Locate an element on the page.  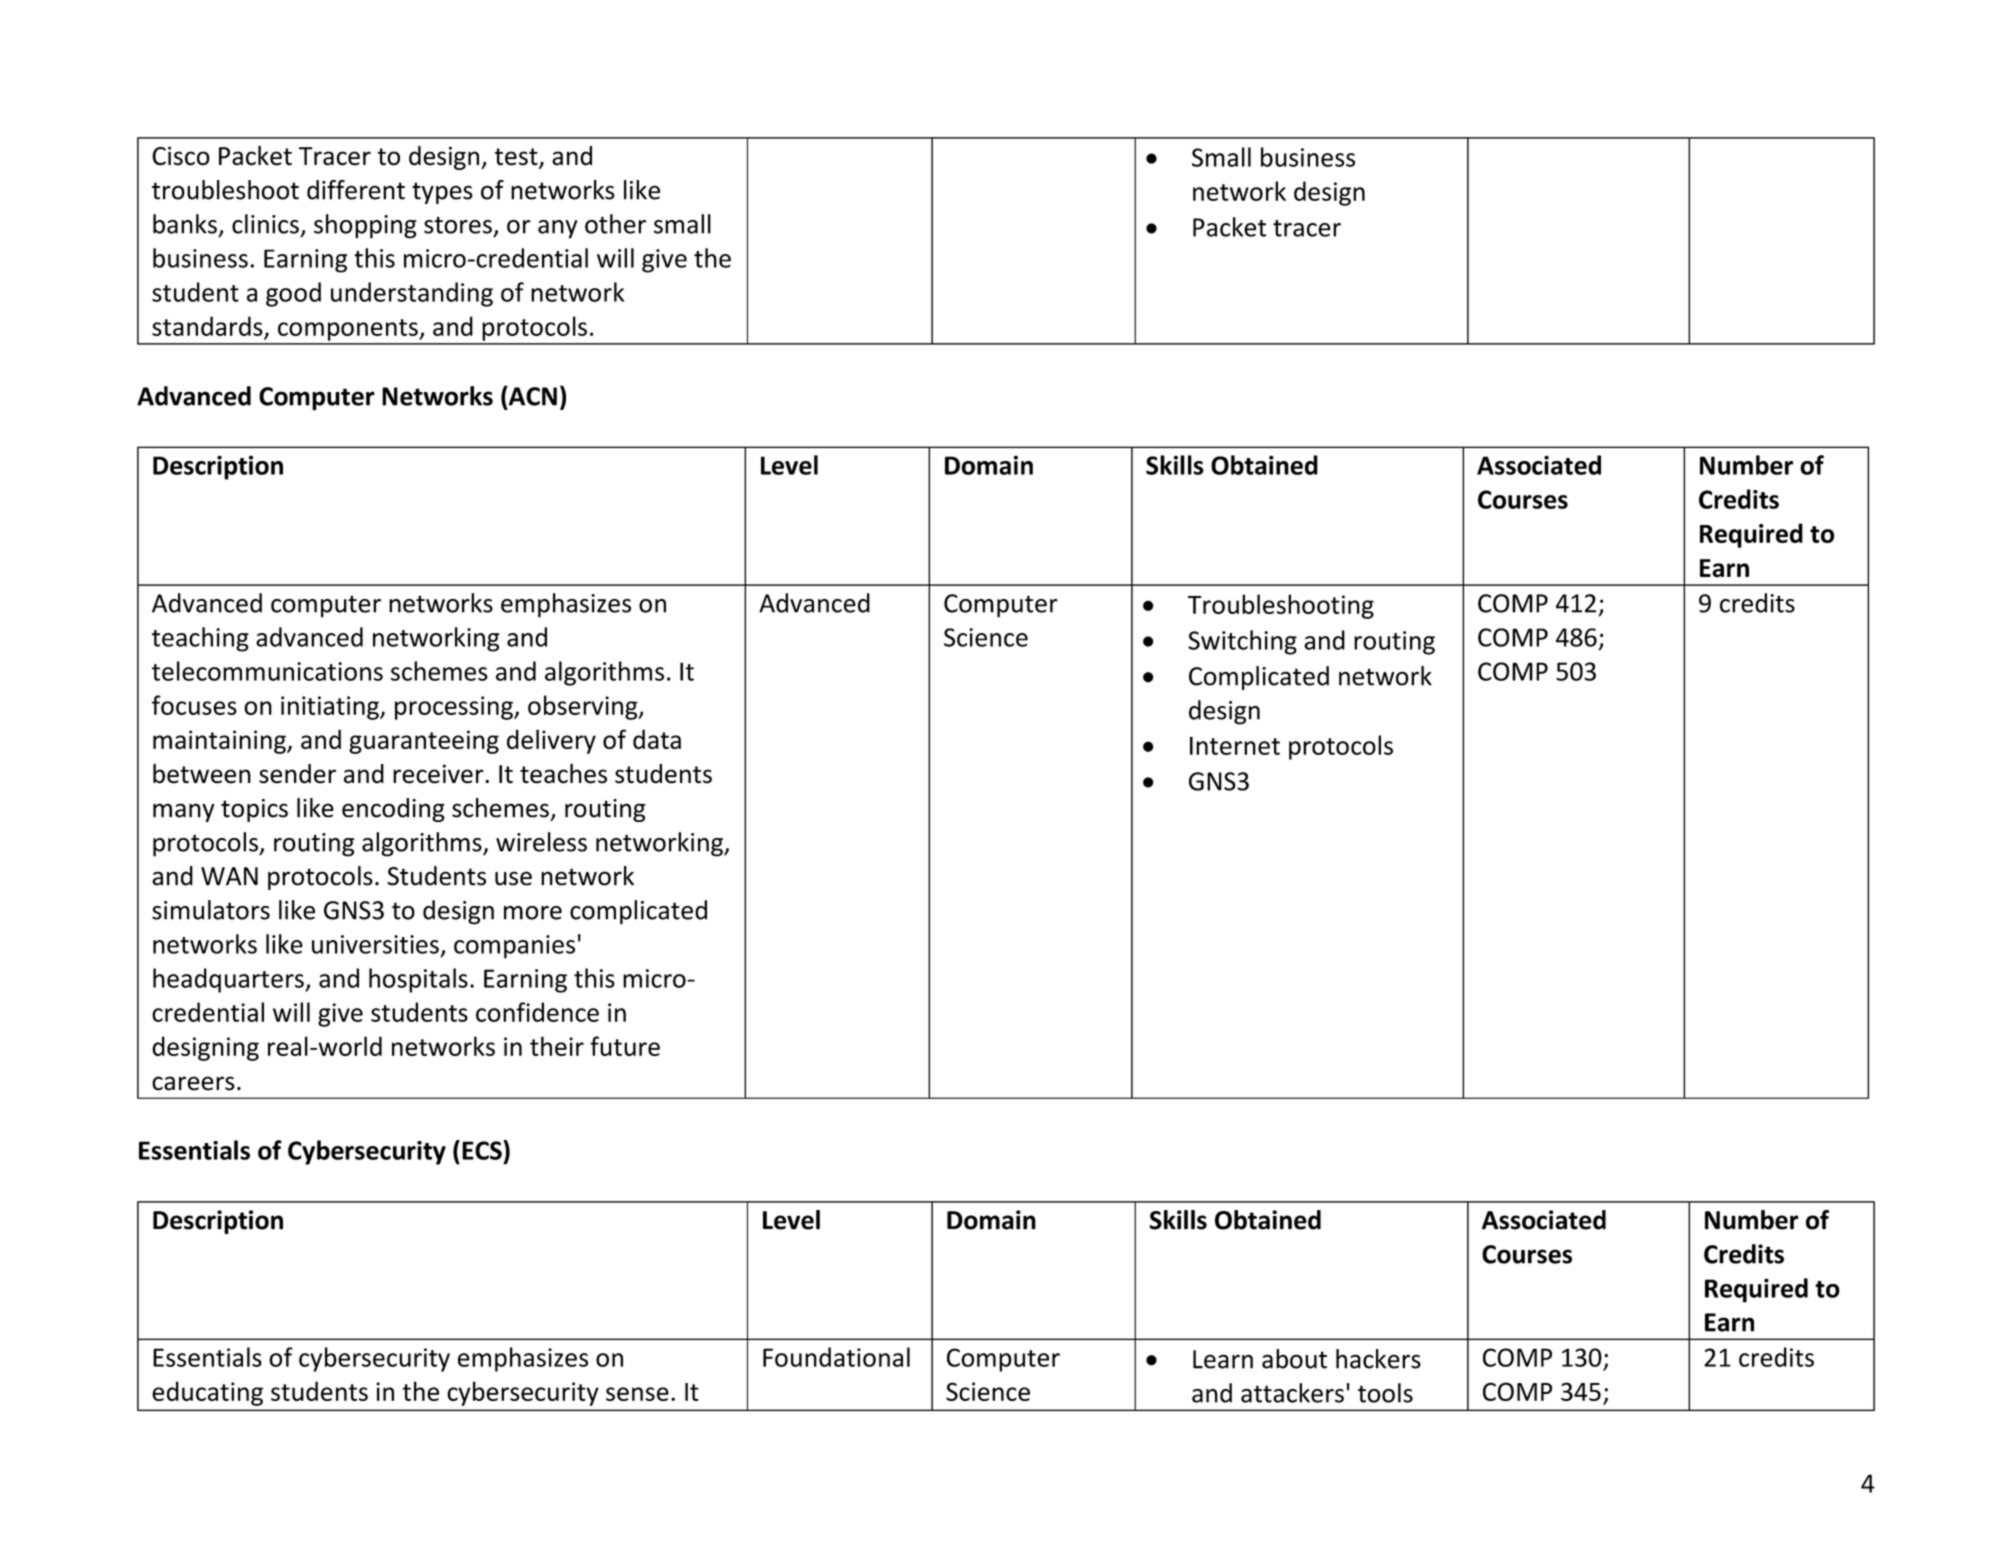
sender is located at coordinates (297, 774).
